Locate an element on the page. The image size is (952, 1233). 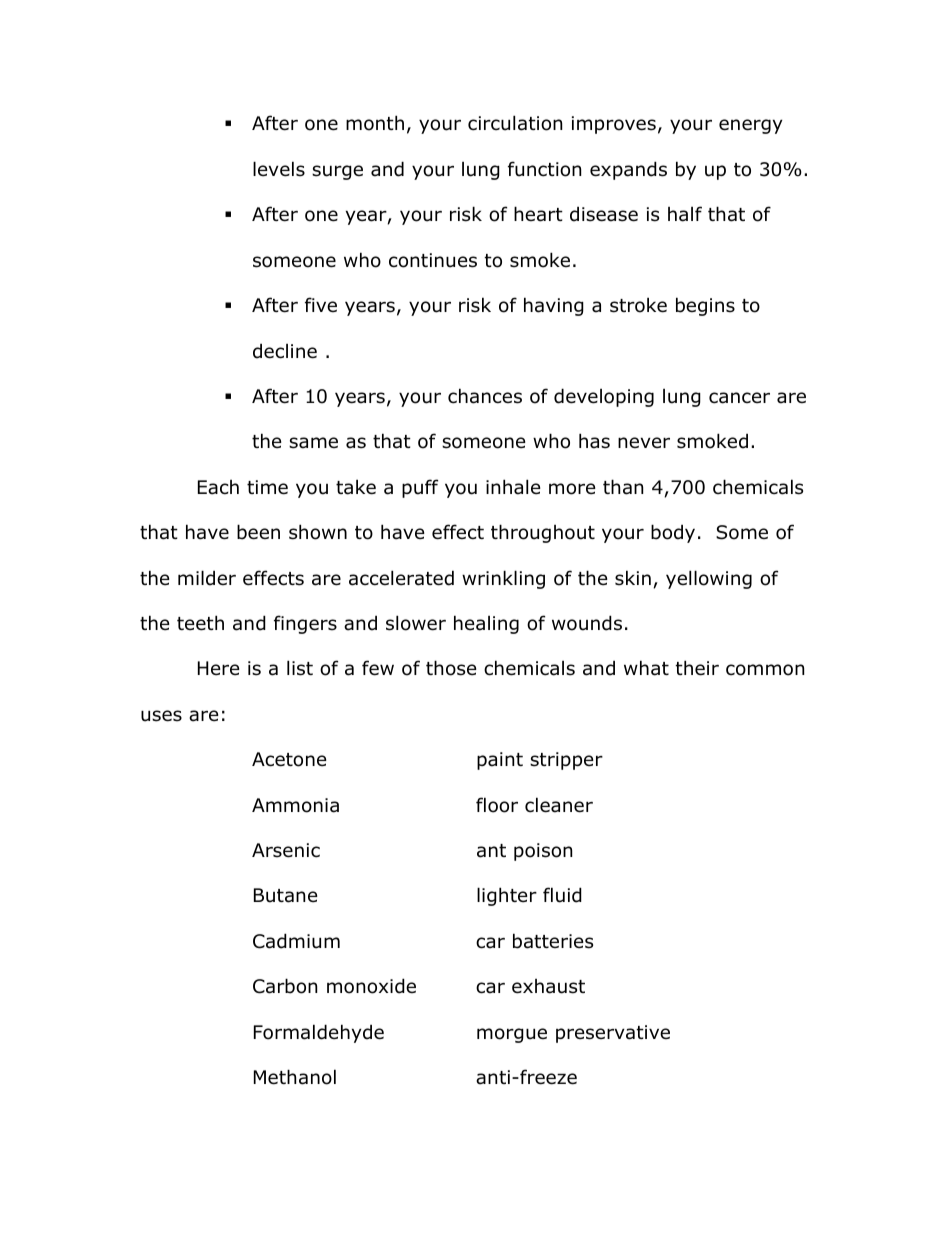
Arsenic is located at coordinates (286, 850).
